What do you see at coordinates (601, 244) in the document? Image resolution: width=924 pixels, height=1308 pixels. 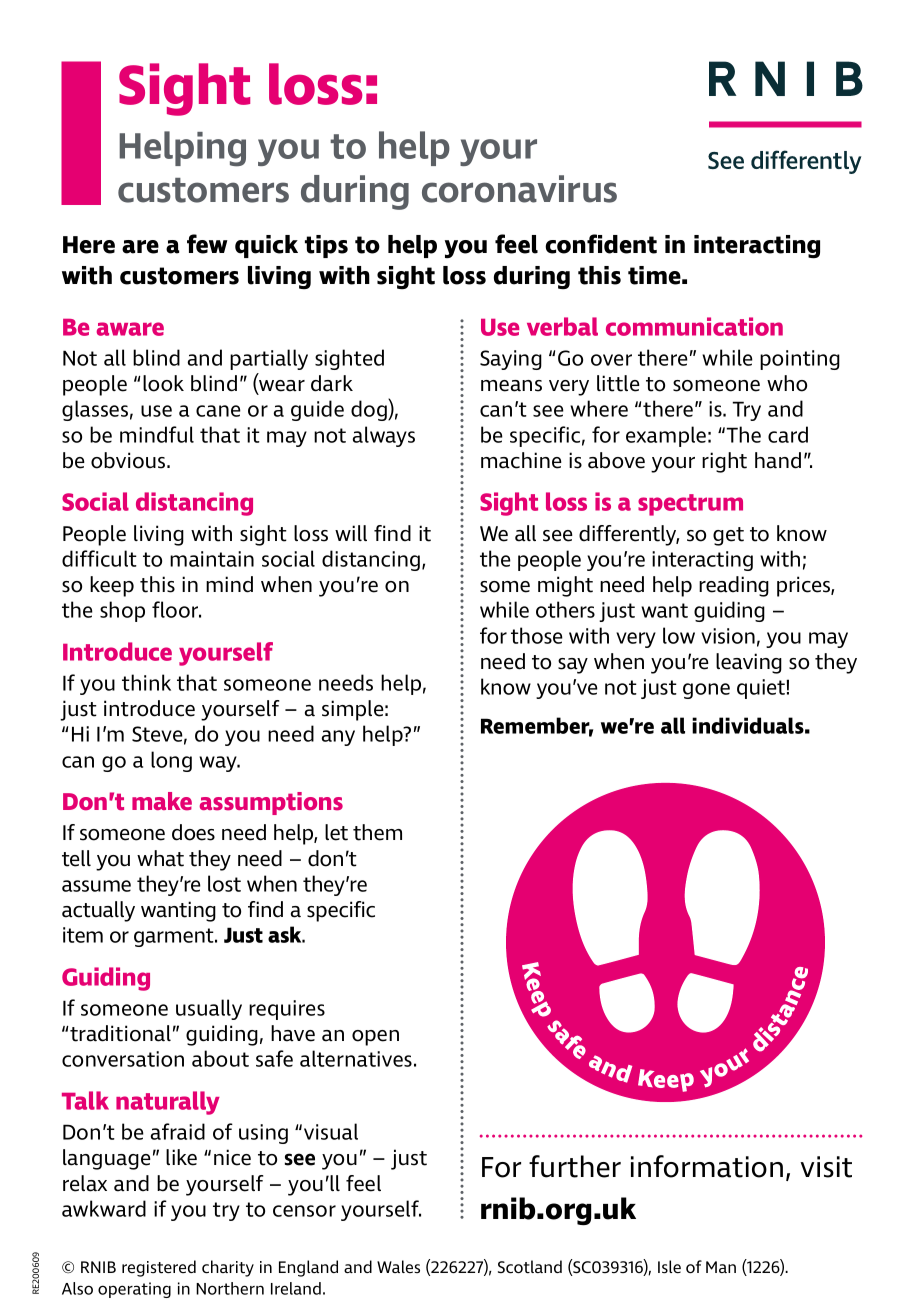 I see `confident` at bounding box center [601, 244].
